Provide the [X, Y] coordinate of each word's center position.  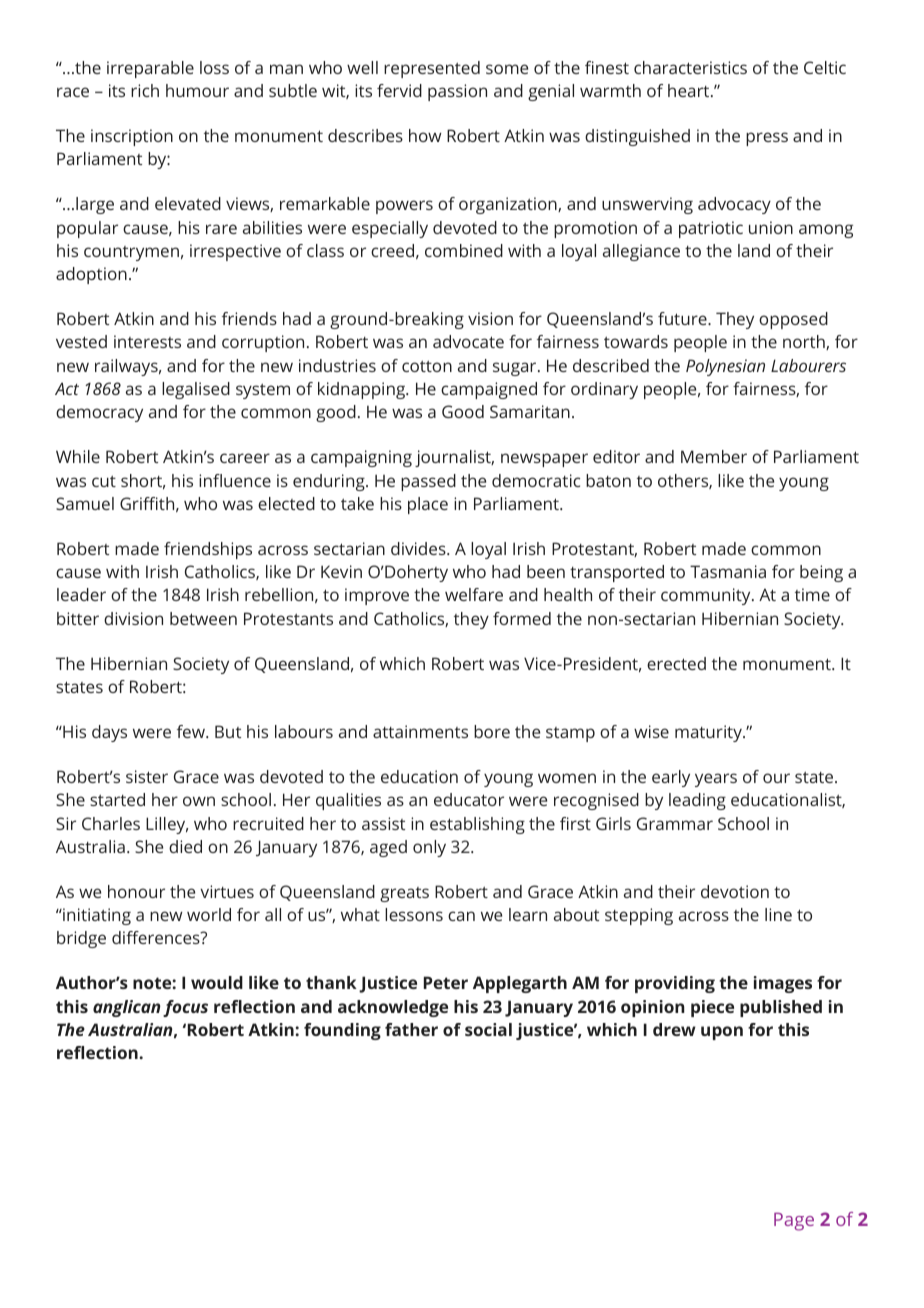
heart [690, 90]
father [411, 1029]
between [203, 618]
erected [676, 663]
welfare [474, 594]
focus [185, 1008]
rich [145, 90]
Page [794, 1222]
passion [457, 92]
